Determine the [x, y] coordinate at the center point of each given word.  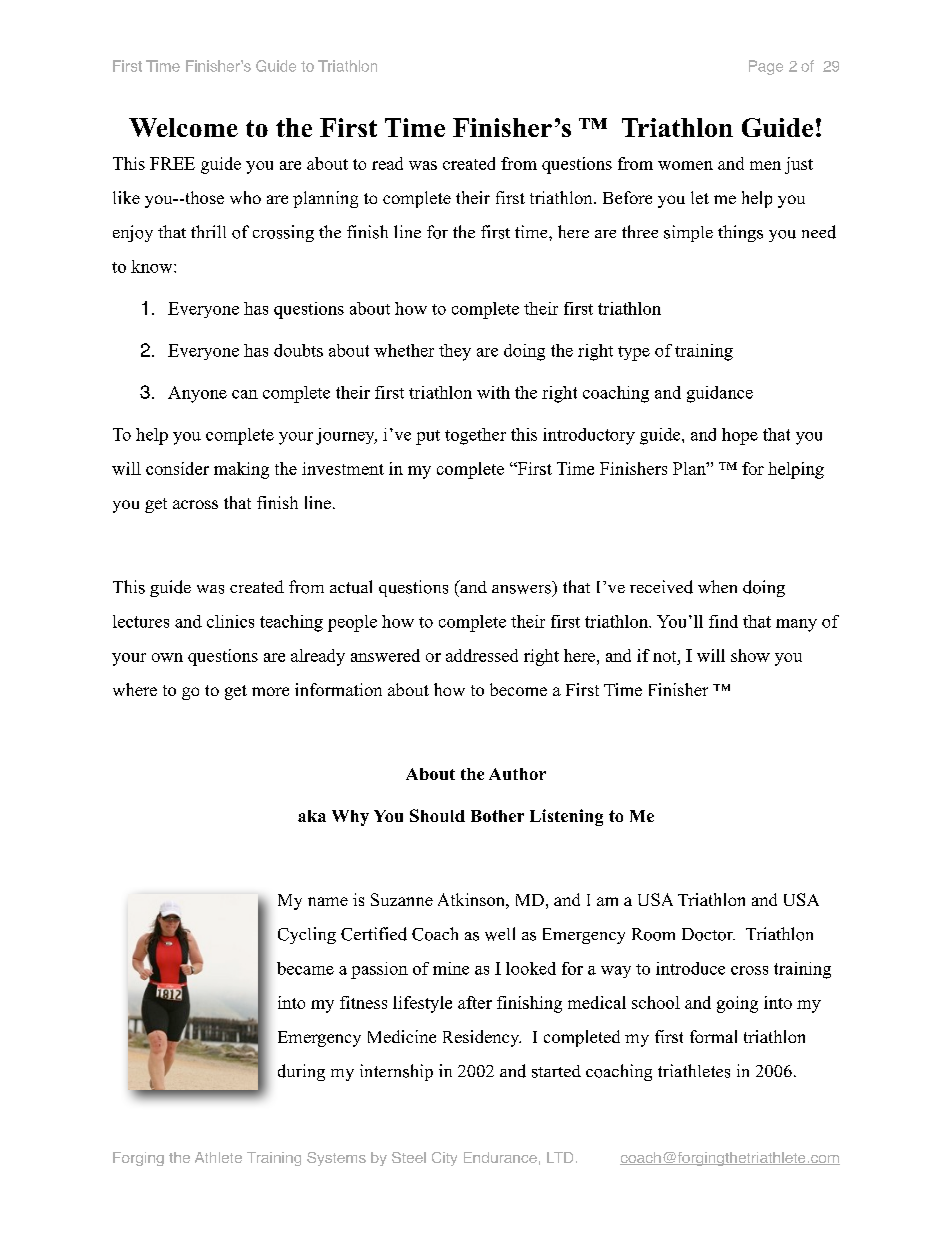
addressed [482, 655]
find [723, 621]
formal [713, 1036]
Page [766, 67]
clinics [230, 621]
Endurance [500, 1157]
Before [627, 197]
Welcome [183, 127]
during [301, 1072]
